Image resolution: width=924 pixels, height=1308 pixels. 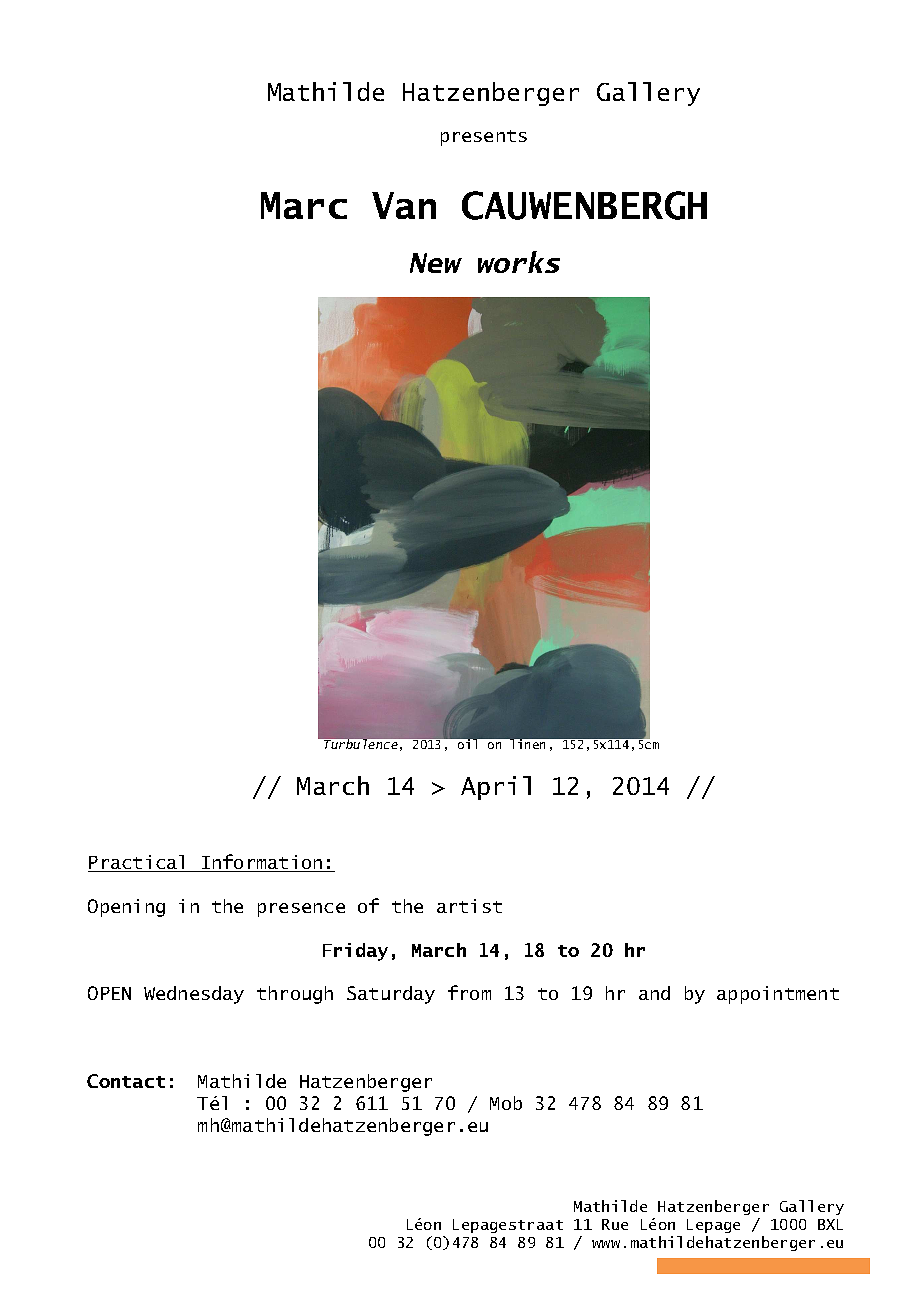 What do you see at coordinates (436, 263) in the image?
I see `New` at bounding box center [436, 263].
